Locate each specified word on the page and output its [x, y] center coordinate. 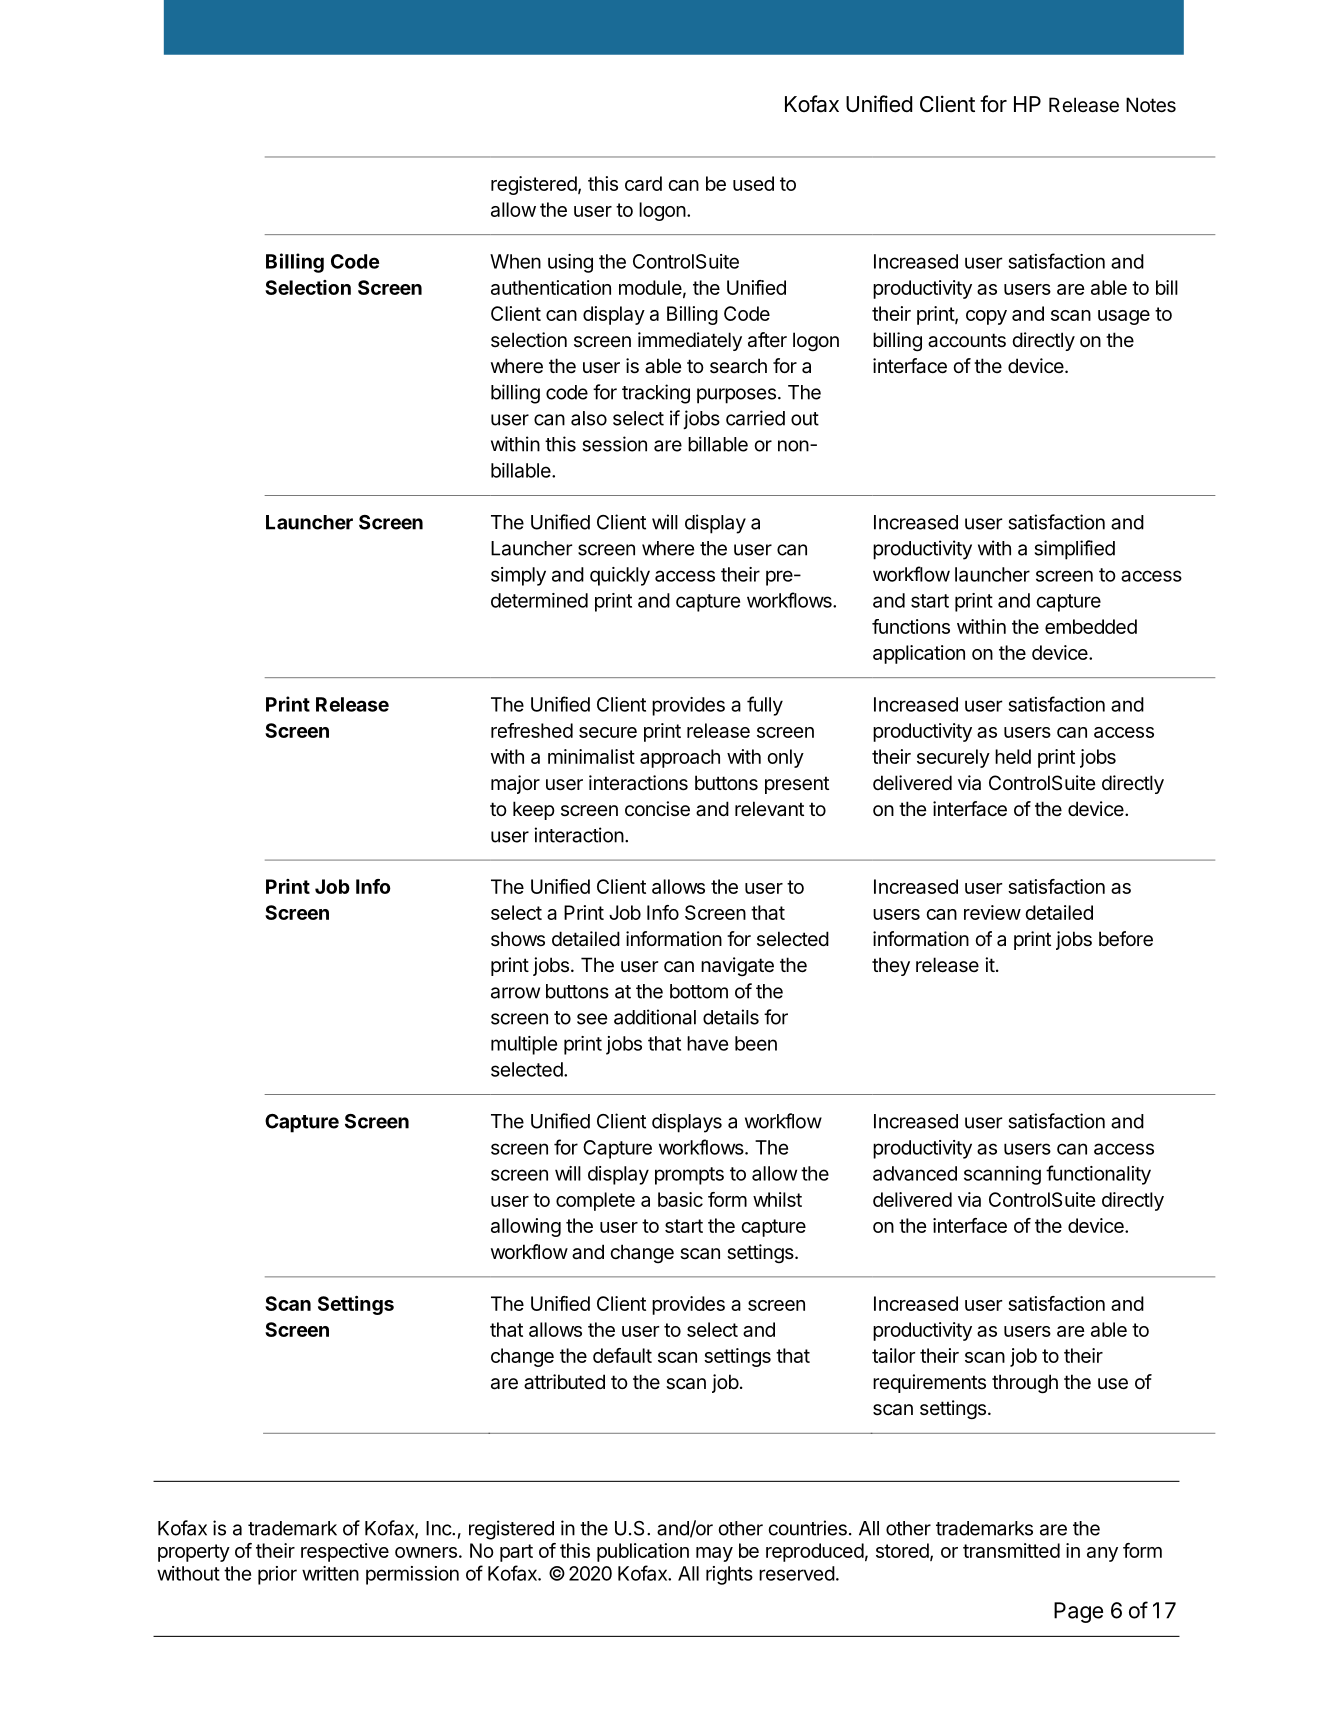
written [330, 1573]
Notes [1151, 105]
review [992, 912]
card [643, 183]
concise [657, 809]
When [515, 261]
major [515, 784]
